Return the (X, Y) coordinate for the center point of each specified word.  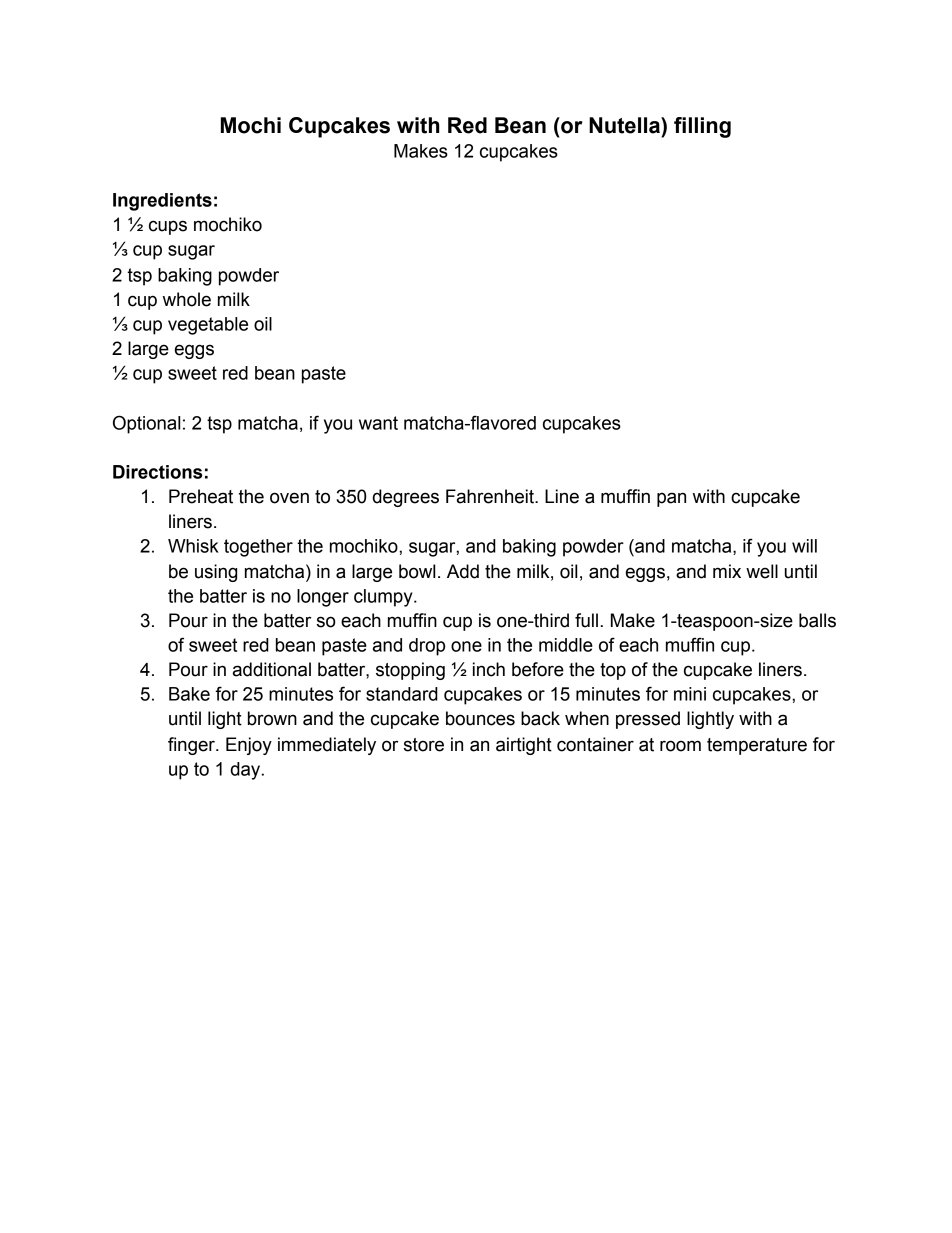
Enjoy (249, 746)
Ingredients (162, 202)
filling (702, 127)
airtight (524, 746)
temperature (757, 746)
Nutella (625, 125)
